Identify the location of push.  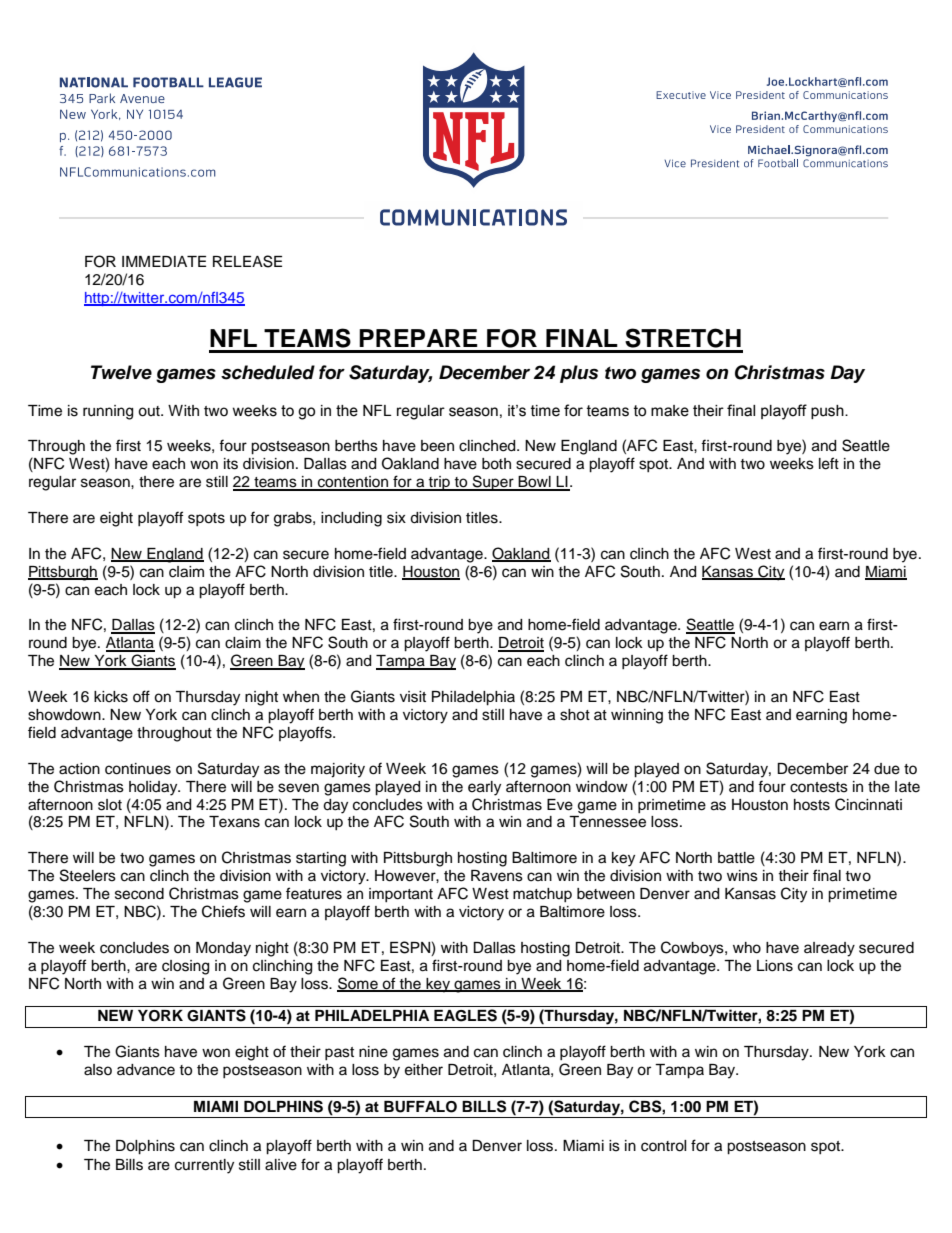
(828, 412).
